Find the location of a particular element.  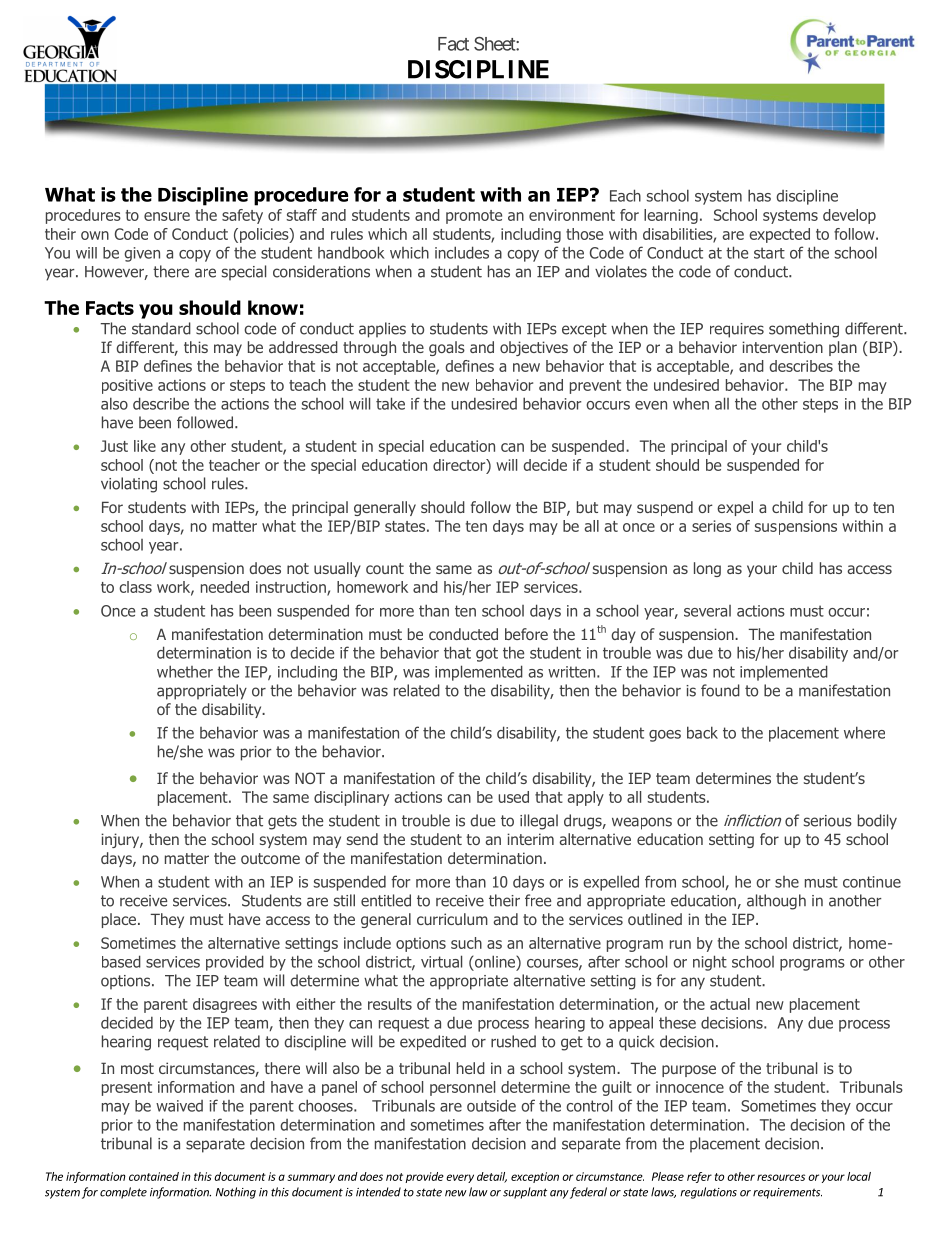

resources is located at coordinates (781, 1177).
